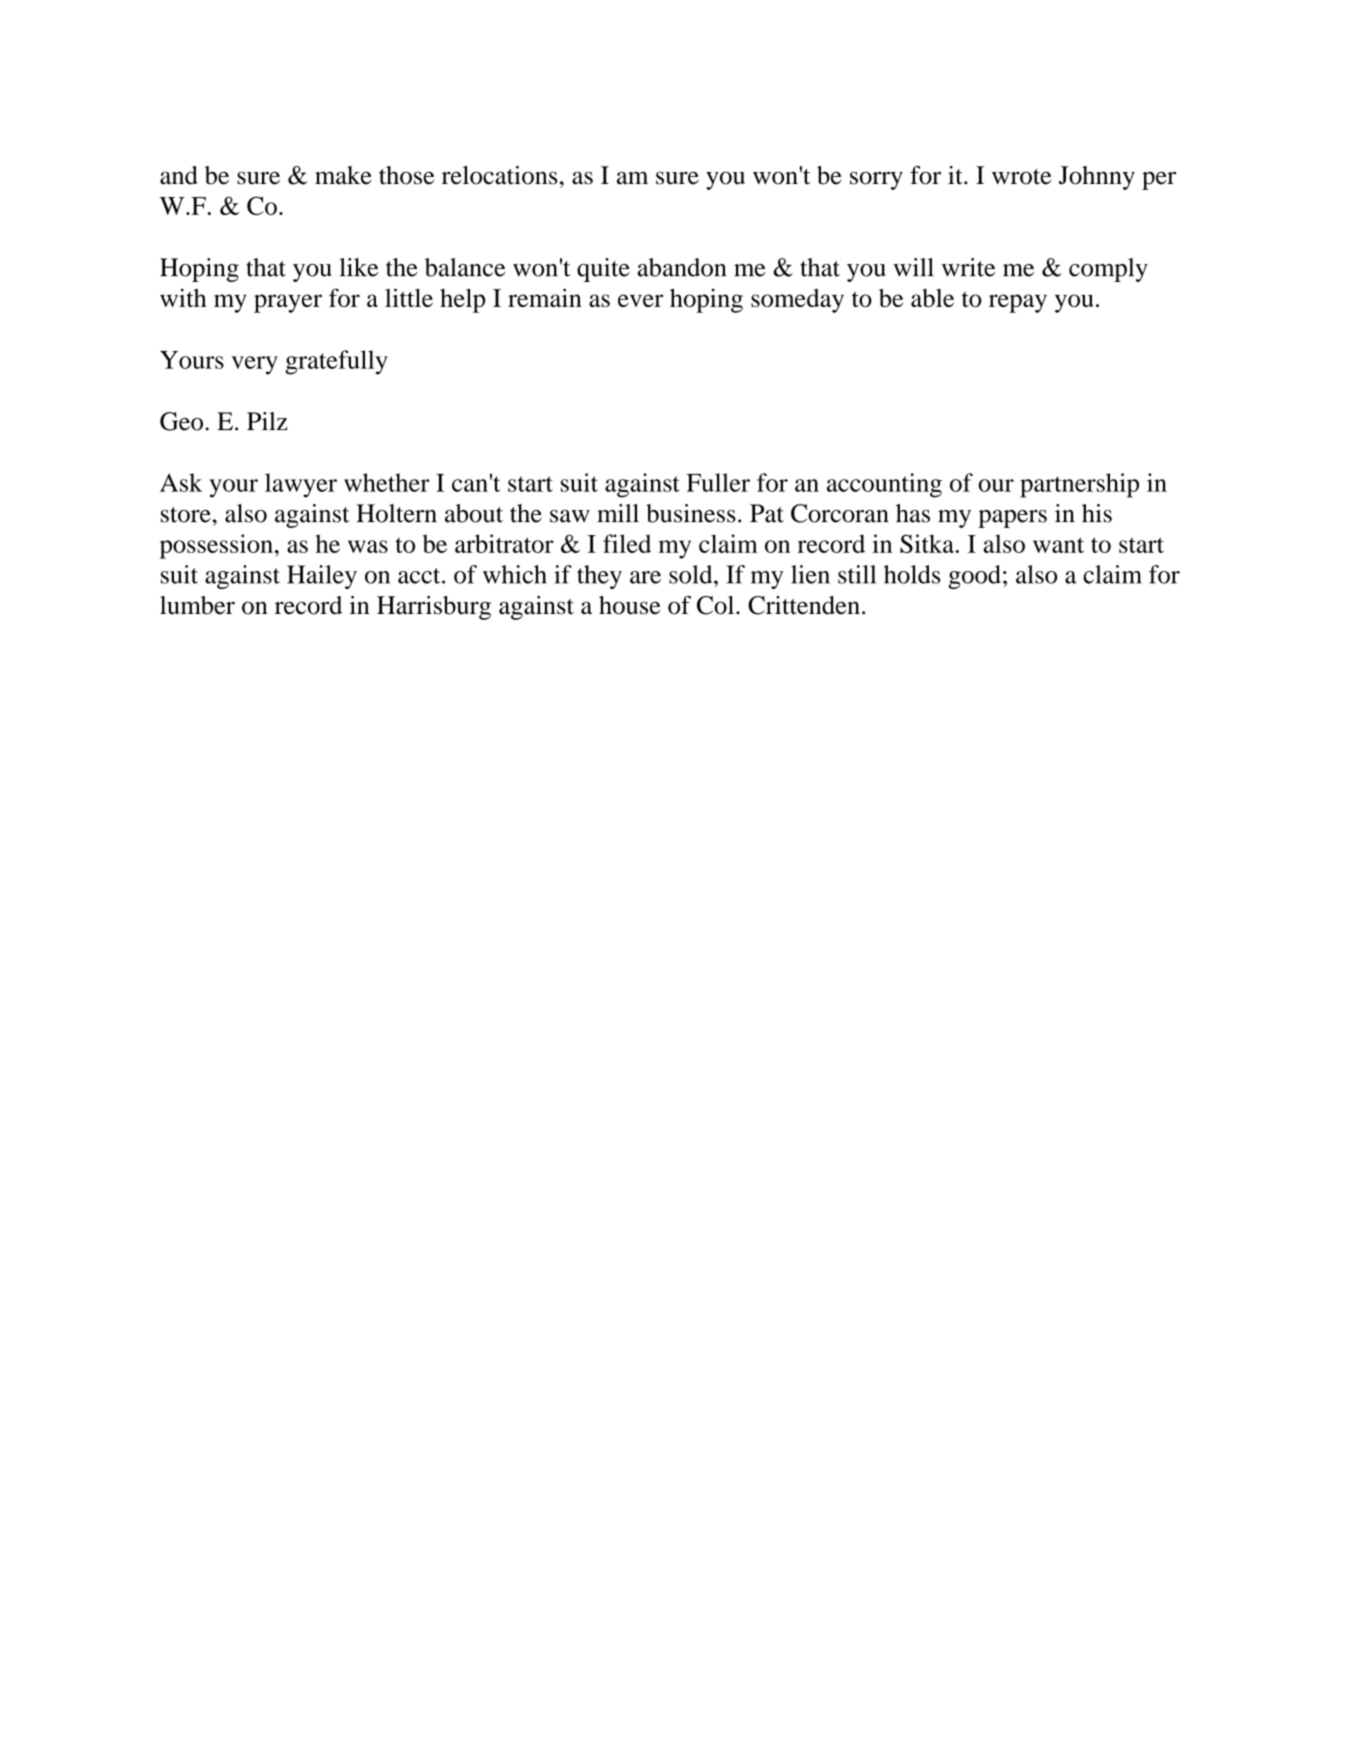 Image resolution: width=1356 pixels, height=1755 pixels. What do you see at coordinates (288, 303) in the document?
I see `prayer` at bounding box center [288, 303].
